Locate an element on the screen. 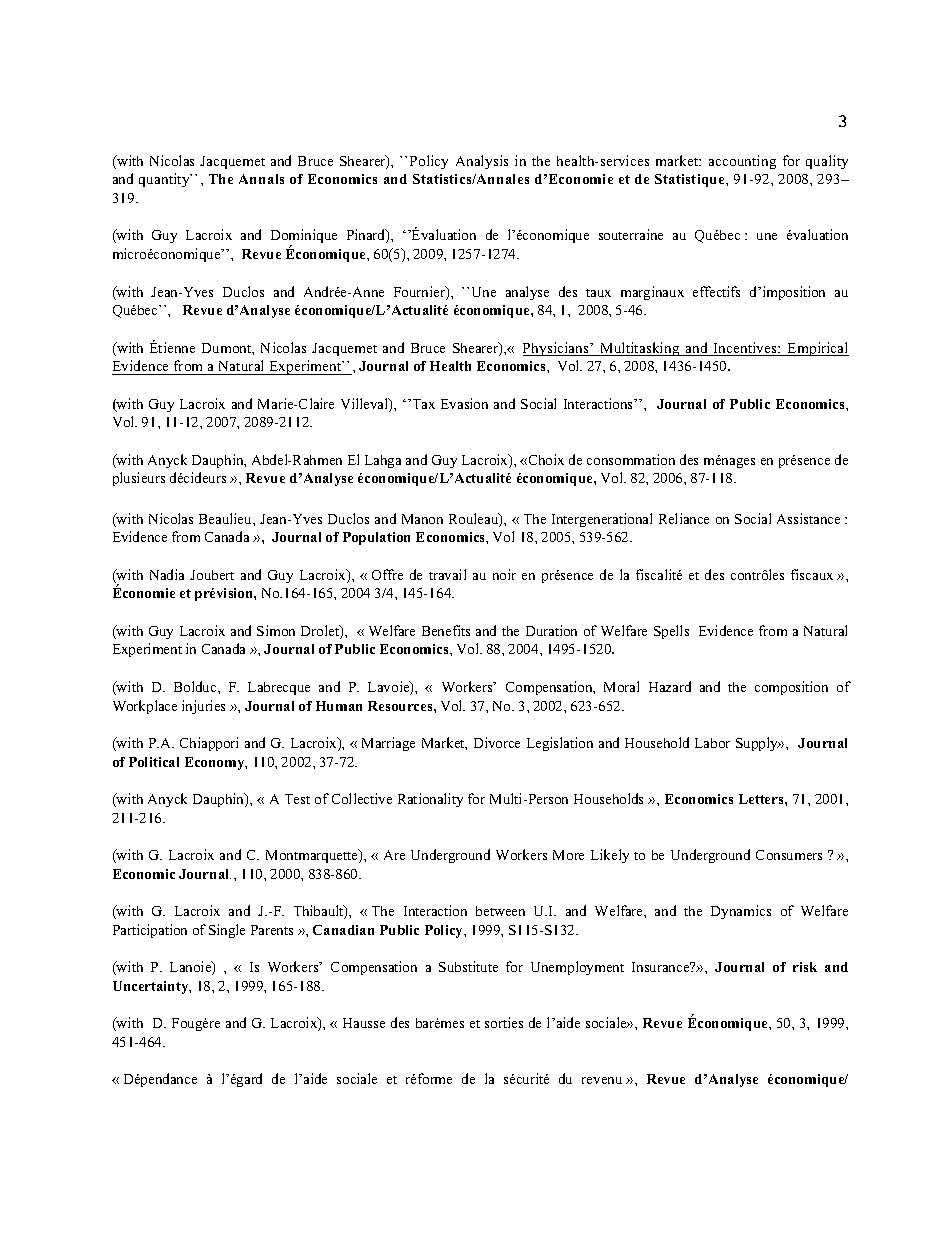  risk is located at coordinates (805, 967).
